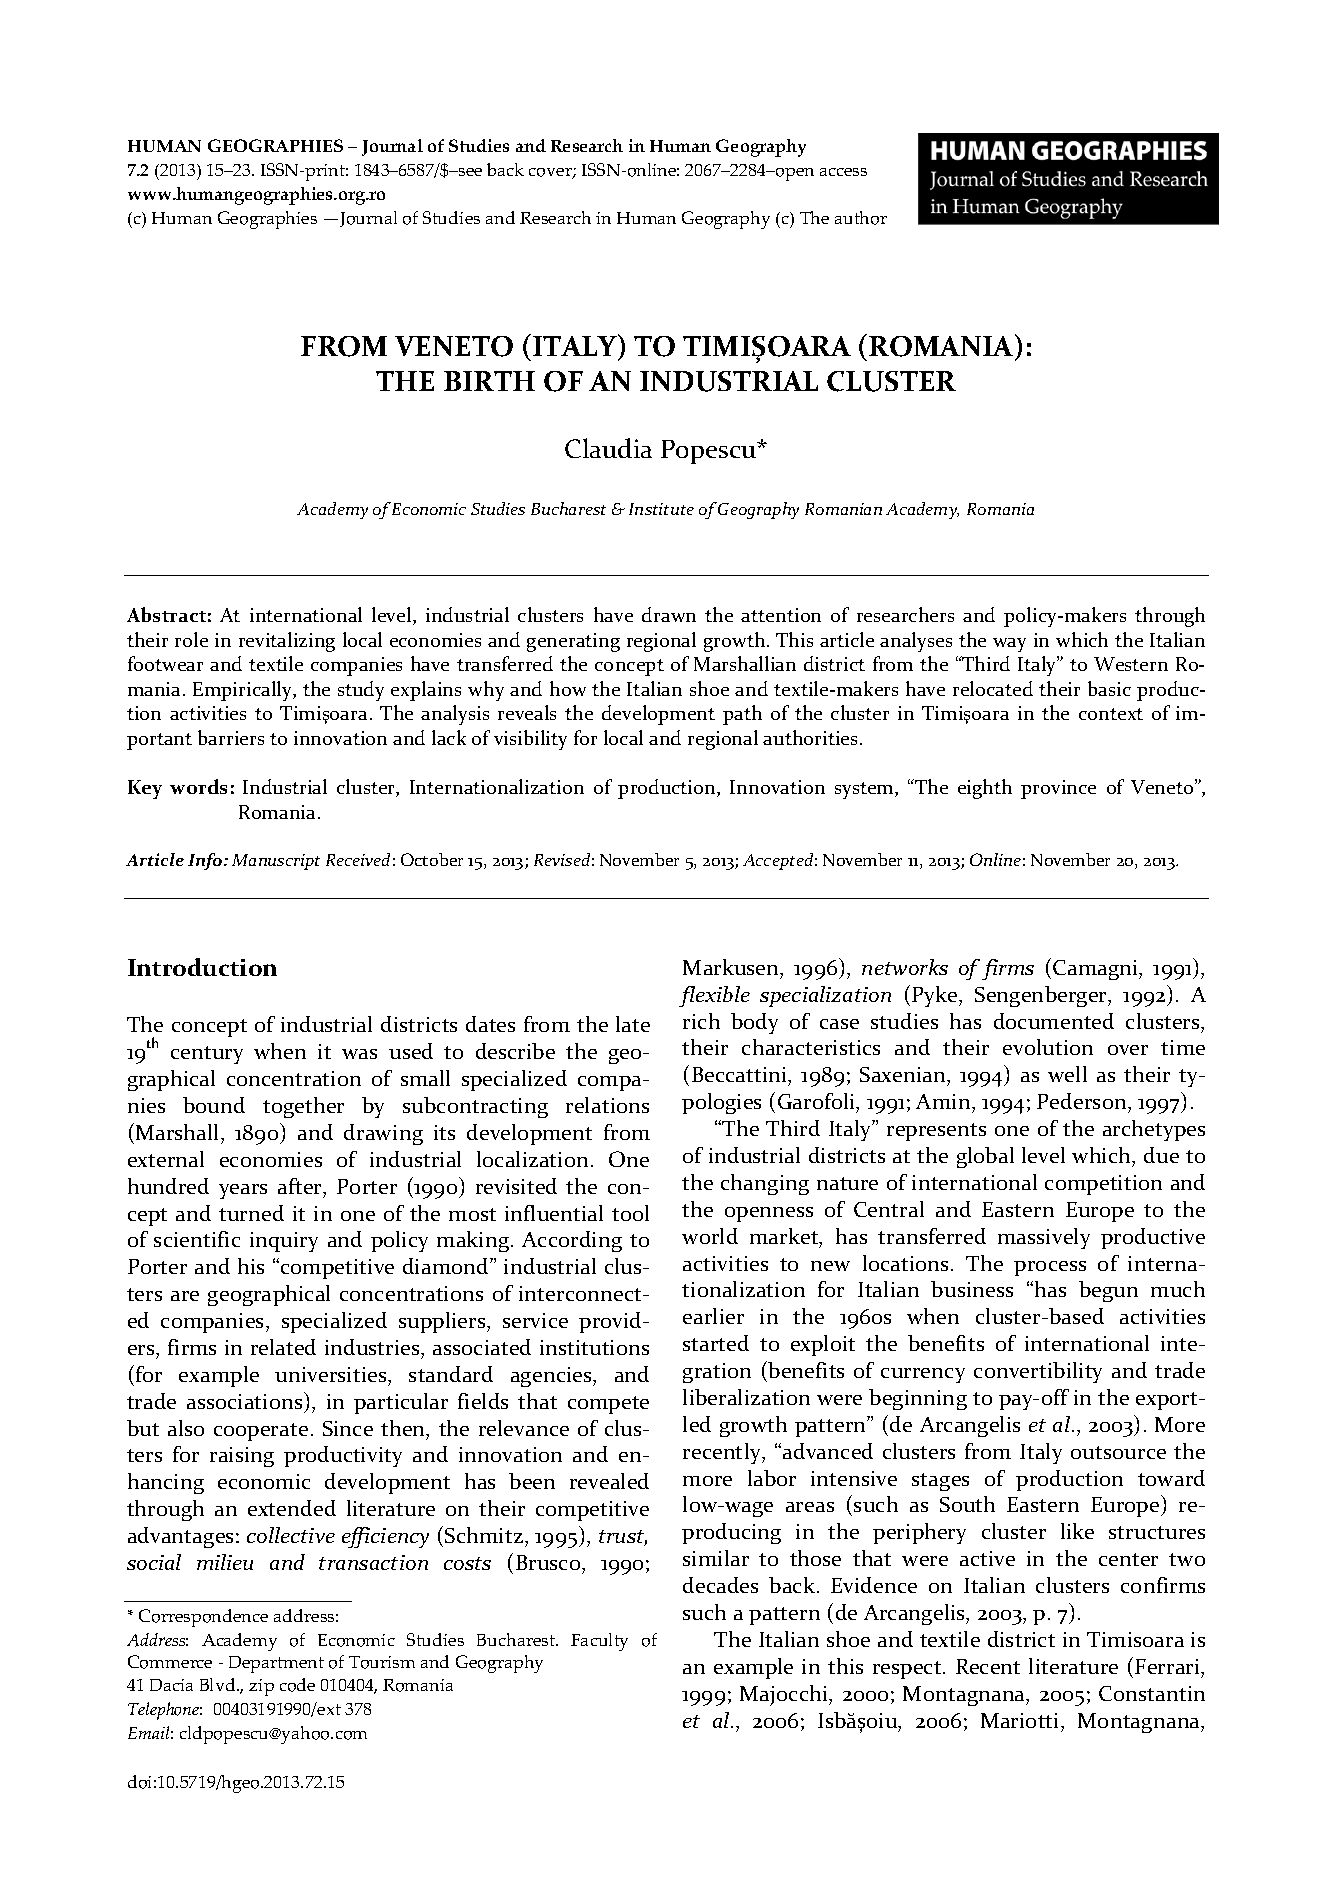 This screenshot has width=1333, height=1886. I want to click on Claudia, so click(608, 448).
